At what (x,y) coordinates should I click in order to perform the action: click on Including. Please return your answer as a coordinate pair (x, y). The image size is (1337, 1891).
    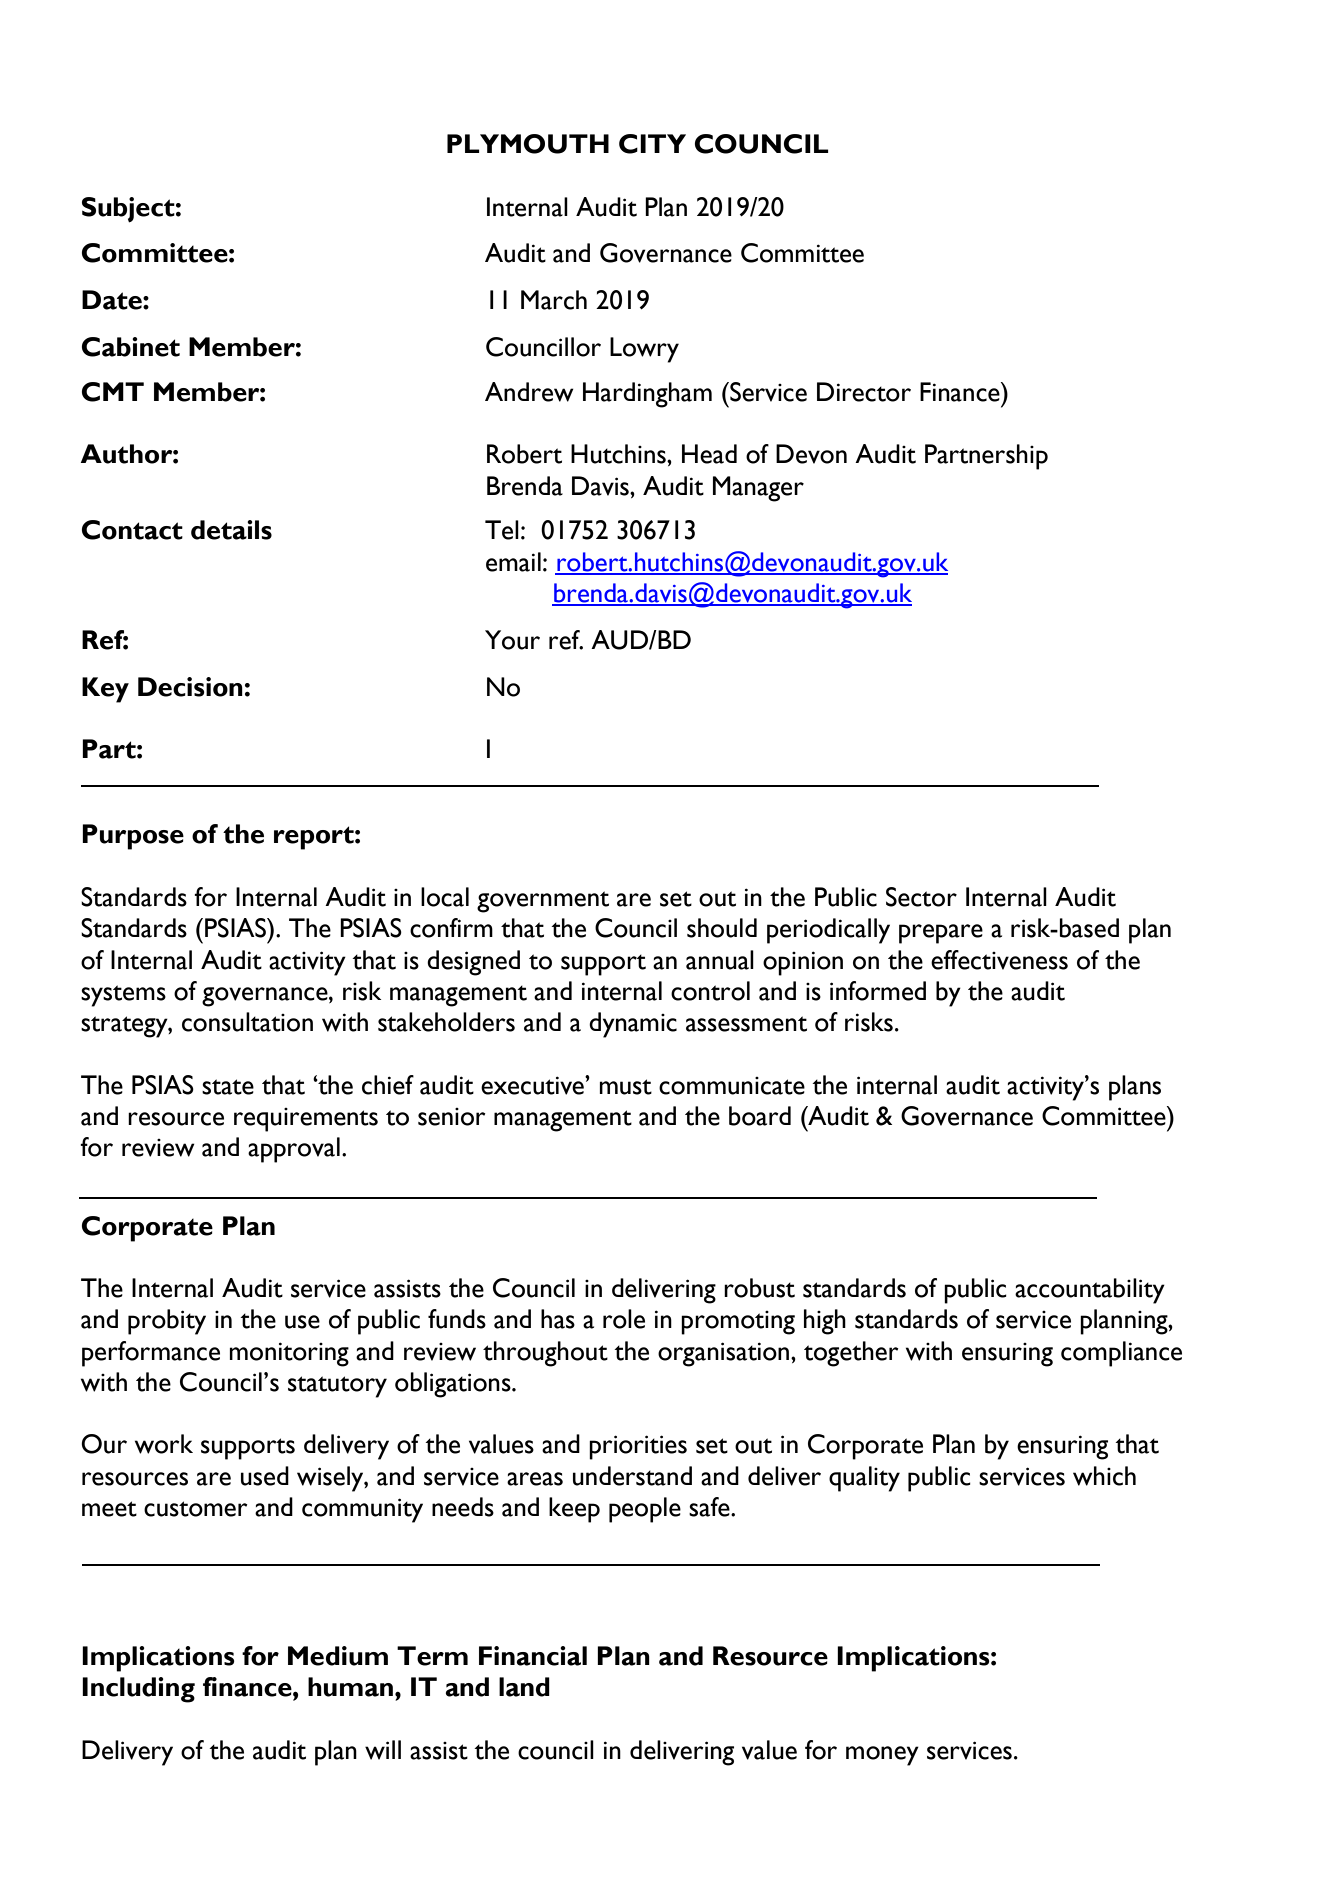
    Looking at the image, I should click on (138, 1690).
